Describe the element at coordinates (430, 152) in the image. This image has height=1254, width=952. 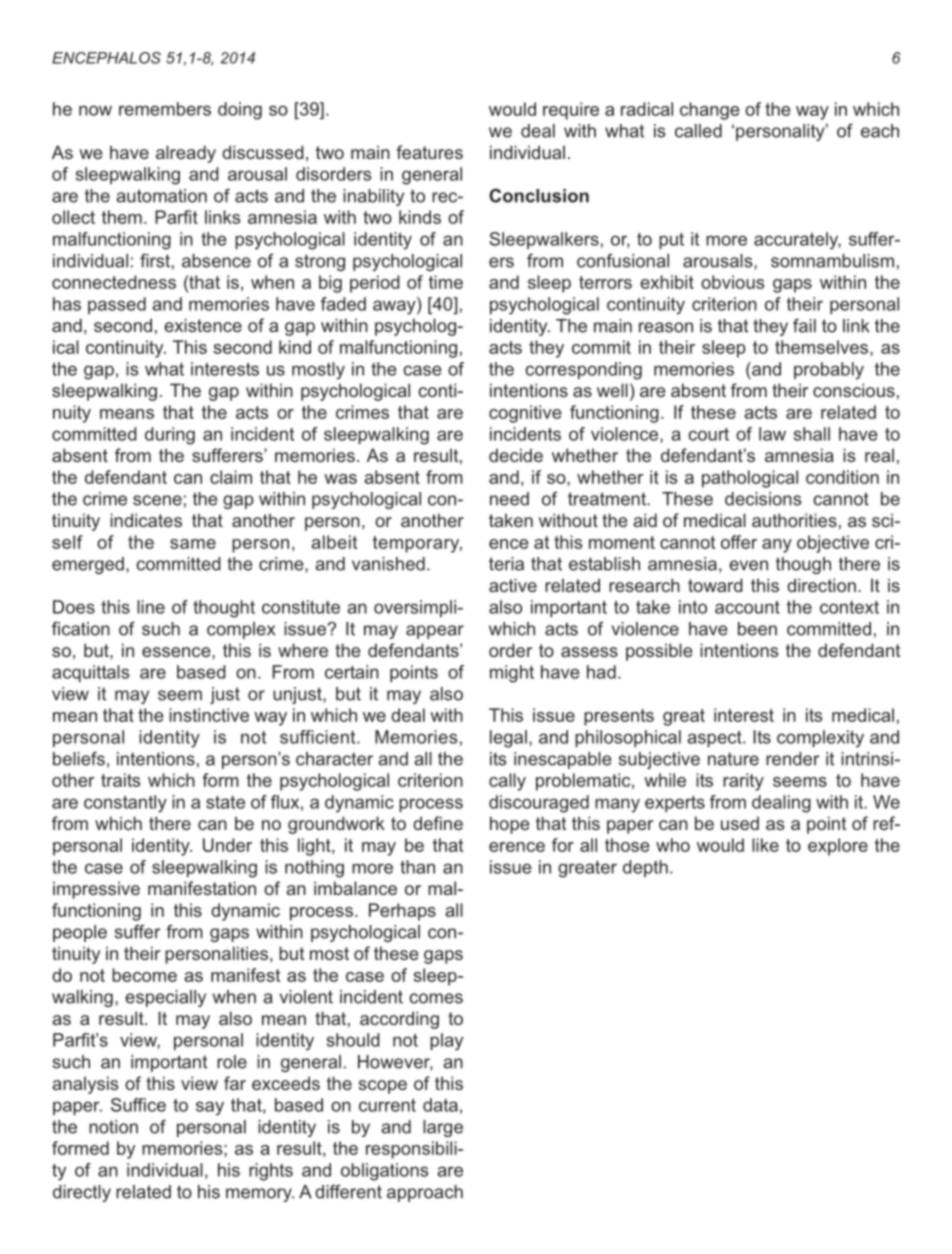
I see `features` at that location.
